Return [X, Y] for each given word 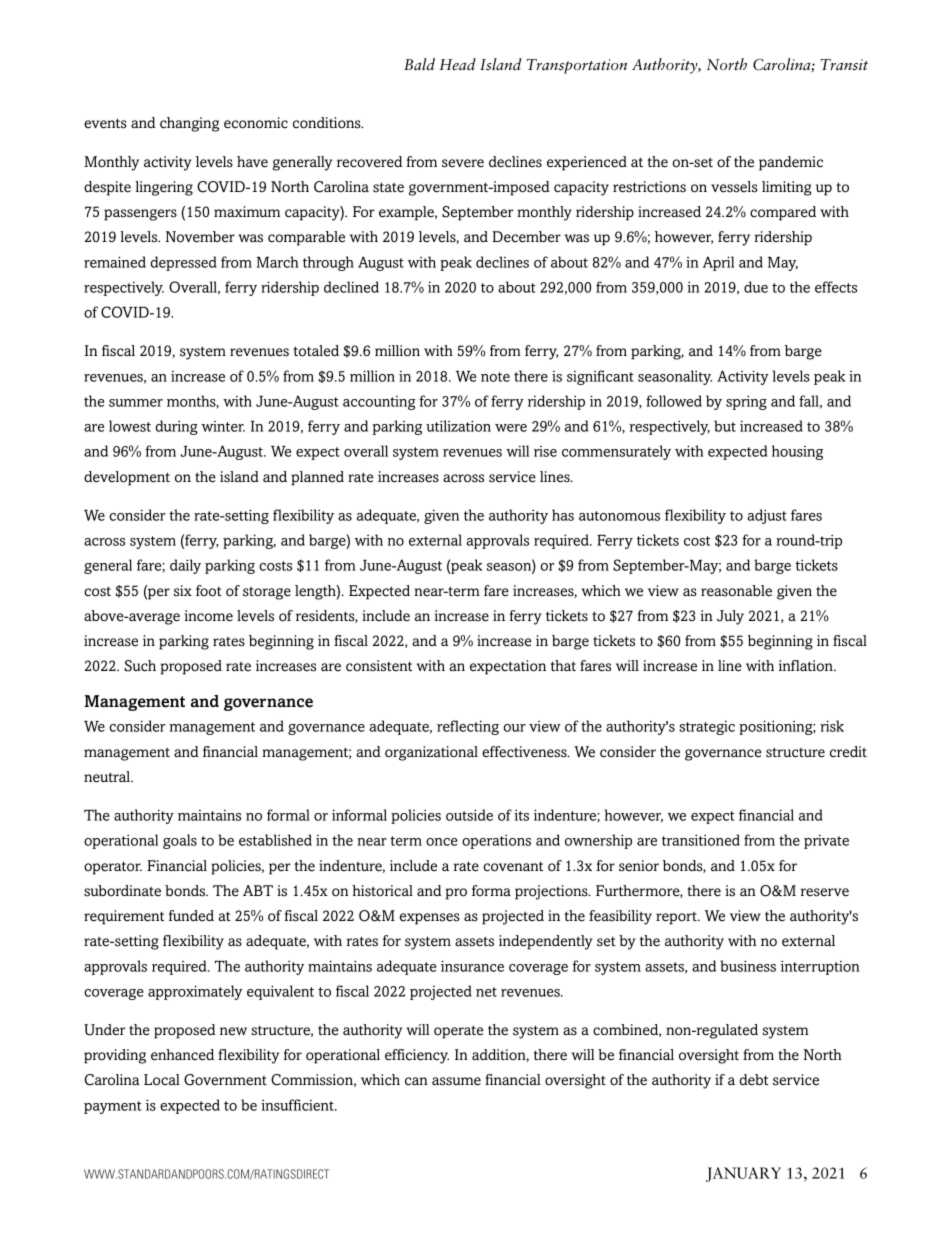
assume [456, 1081]
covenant [513, 866]
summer [136, 403]
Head [457, 64]
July [730, 617]
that [563, 665]
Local [162, 1080]
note [495, 377]
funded [191, 916]
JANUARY [743, 1174]
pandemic [791, 163]
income [209, 616]
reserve [825, 892]
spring [746, 402]
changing [189, 124]
